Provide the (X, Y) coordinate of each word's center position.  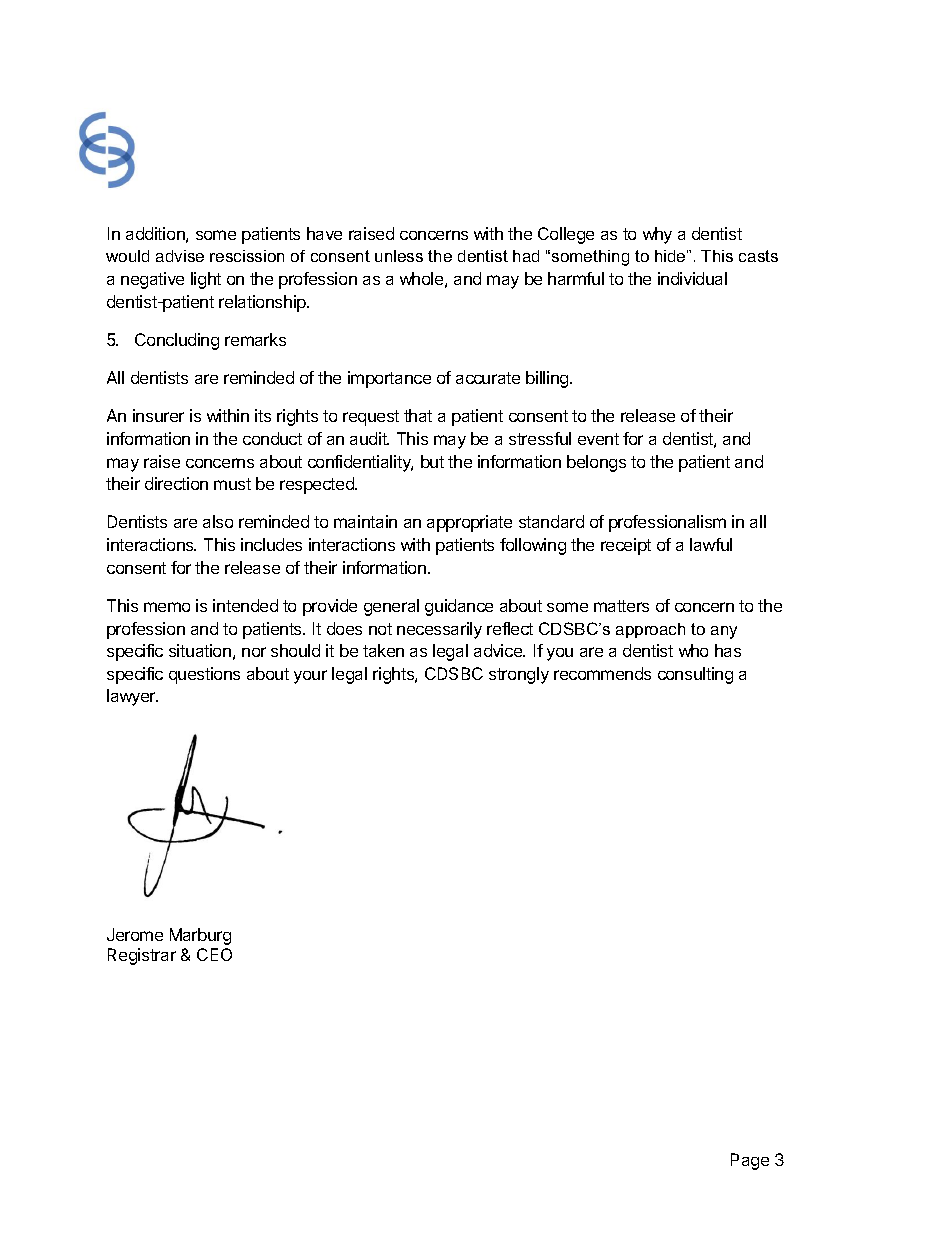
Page (750, 1161)
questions (204, 675)
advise (180, 256)
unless (399, 256)
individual (692, 278)
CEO (214, 954)
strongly (519, 675)
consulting (695, 675)
